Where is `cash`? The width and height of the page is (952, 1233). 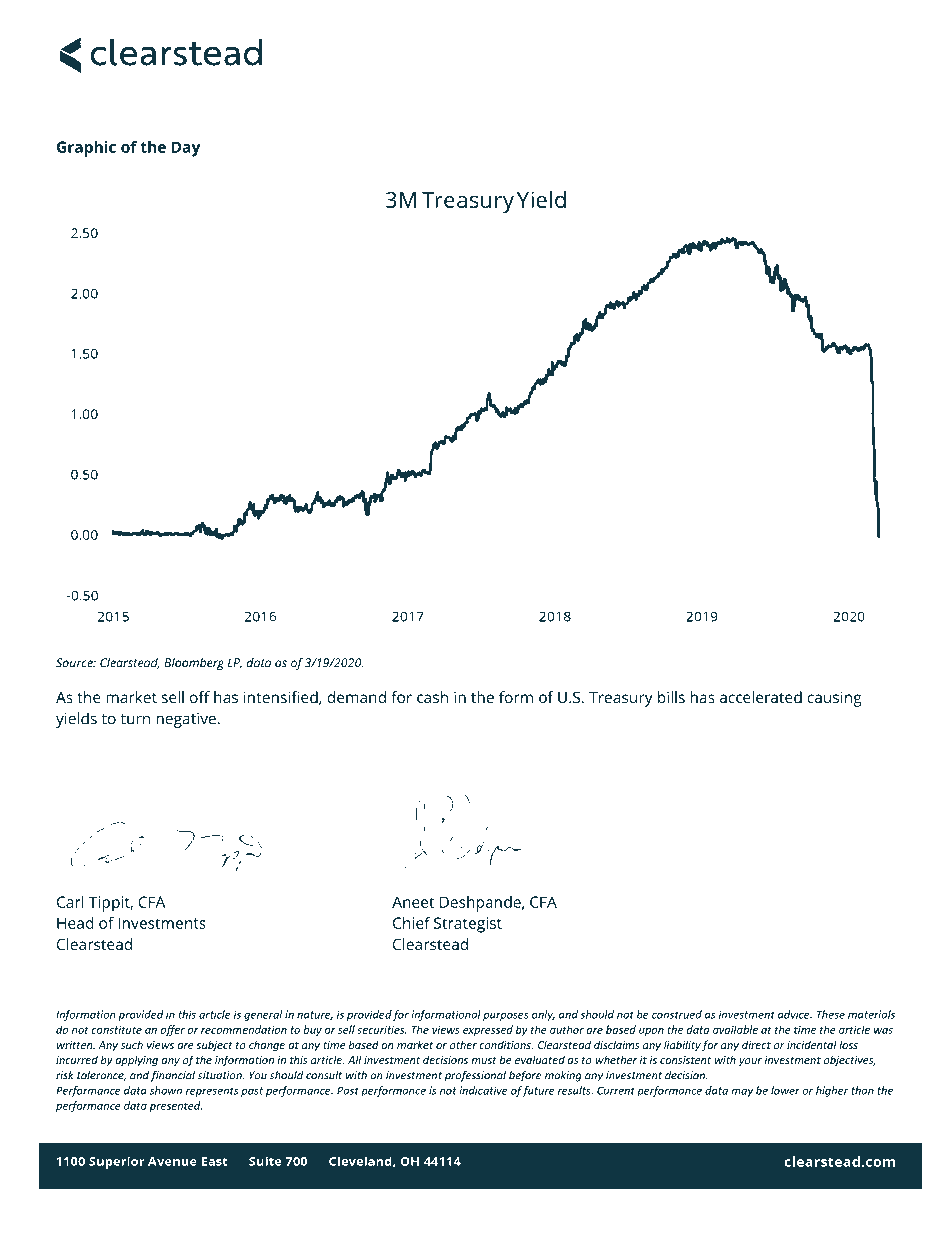 cash is located at coordinates (432, 697).
